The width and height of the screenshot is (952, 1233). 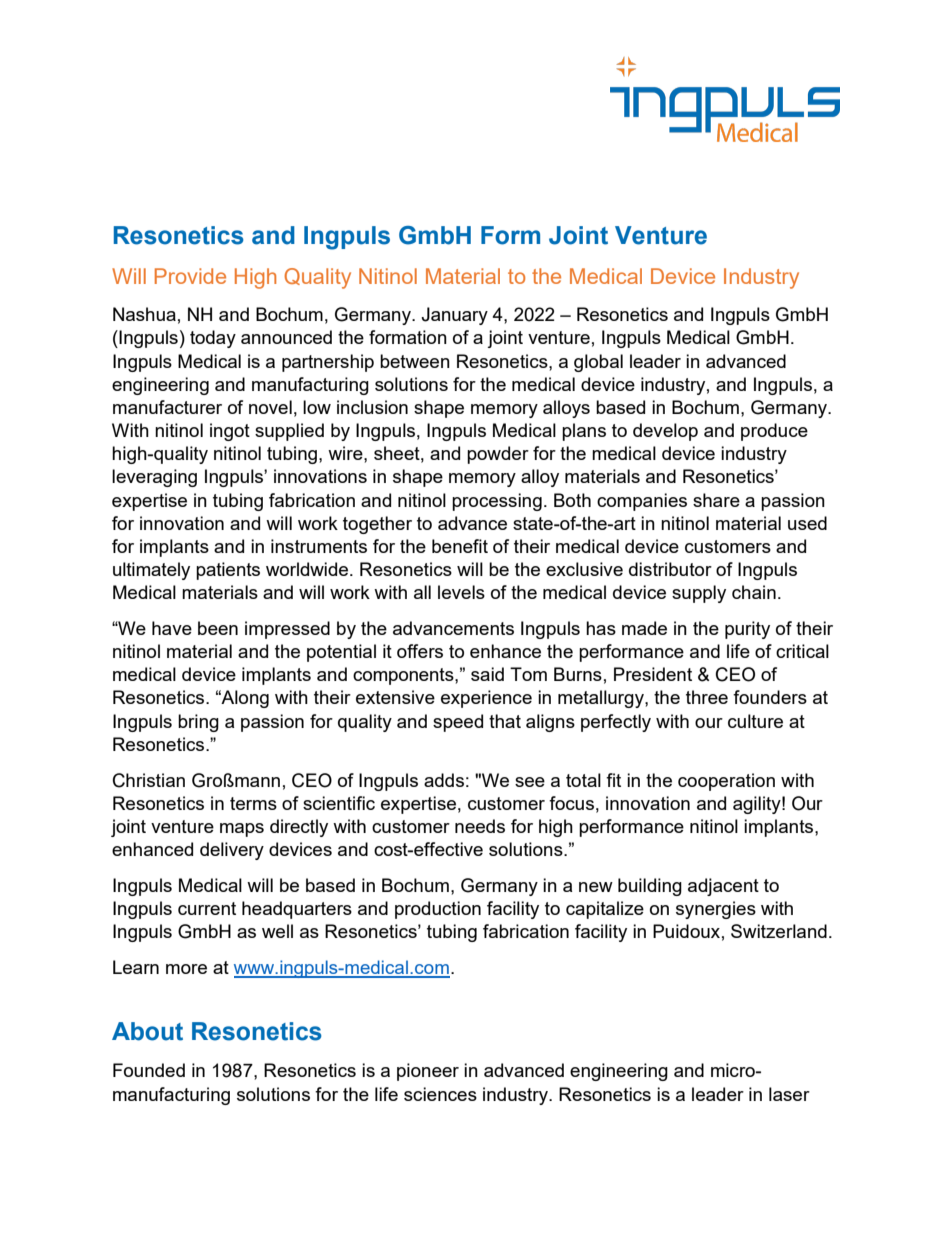 I want to click on adjacent, so click(x=723, y=887).
